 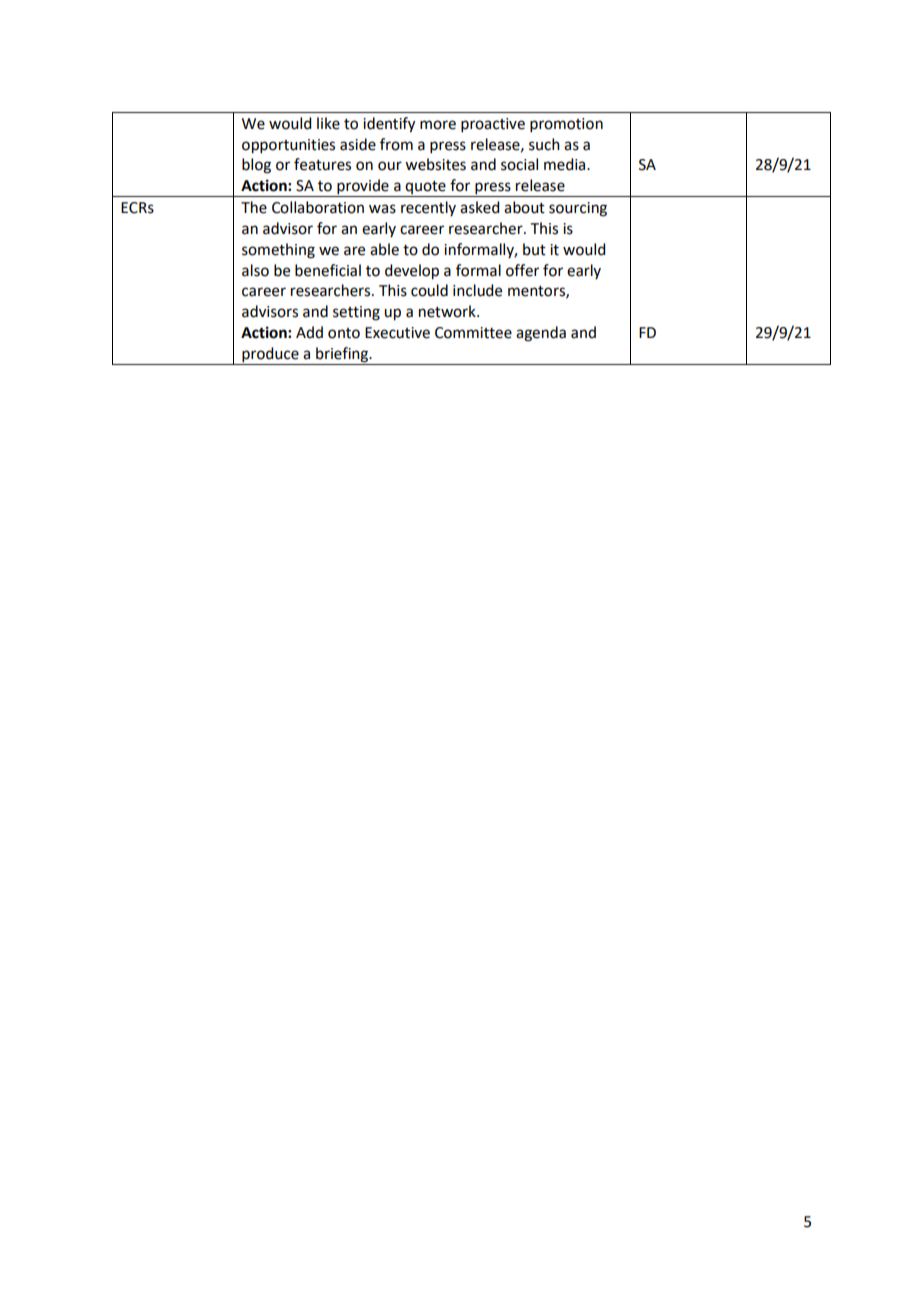 What do you see at coordinates (566, 125) in the screenshot?
I see `promotion` at bounding box center [566, 125].
